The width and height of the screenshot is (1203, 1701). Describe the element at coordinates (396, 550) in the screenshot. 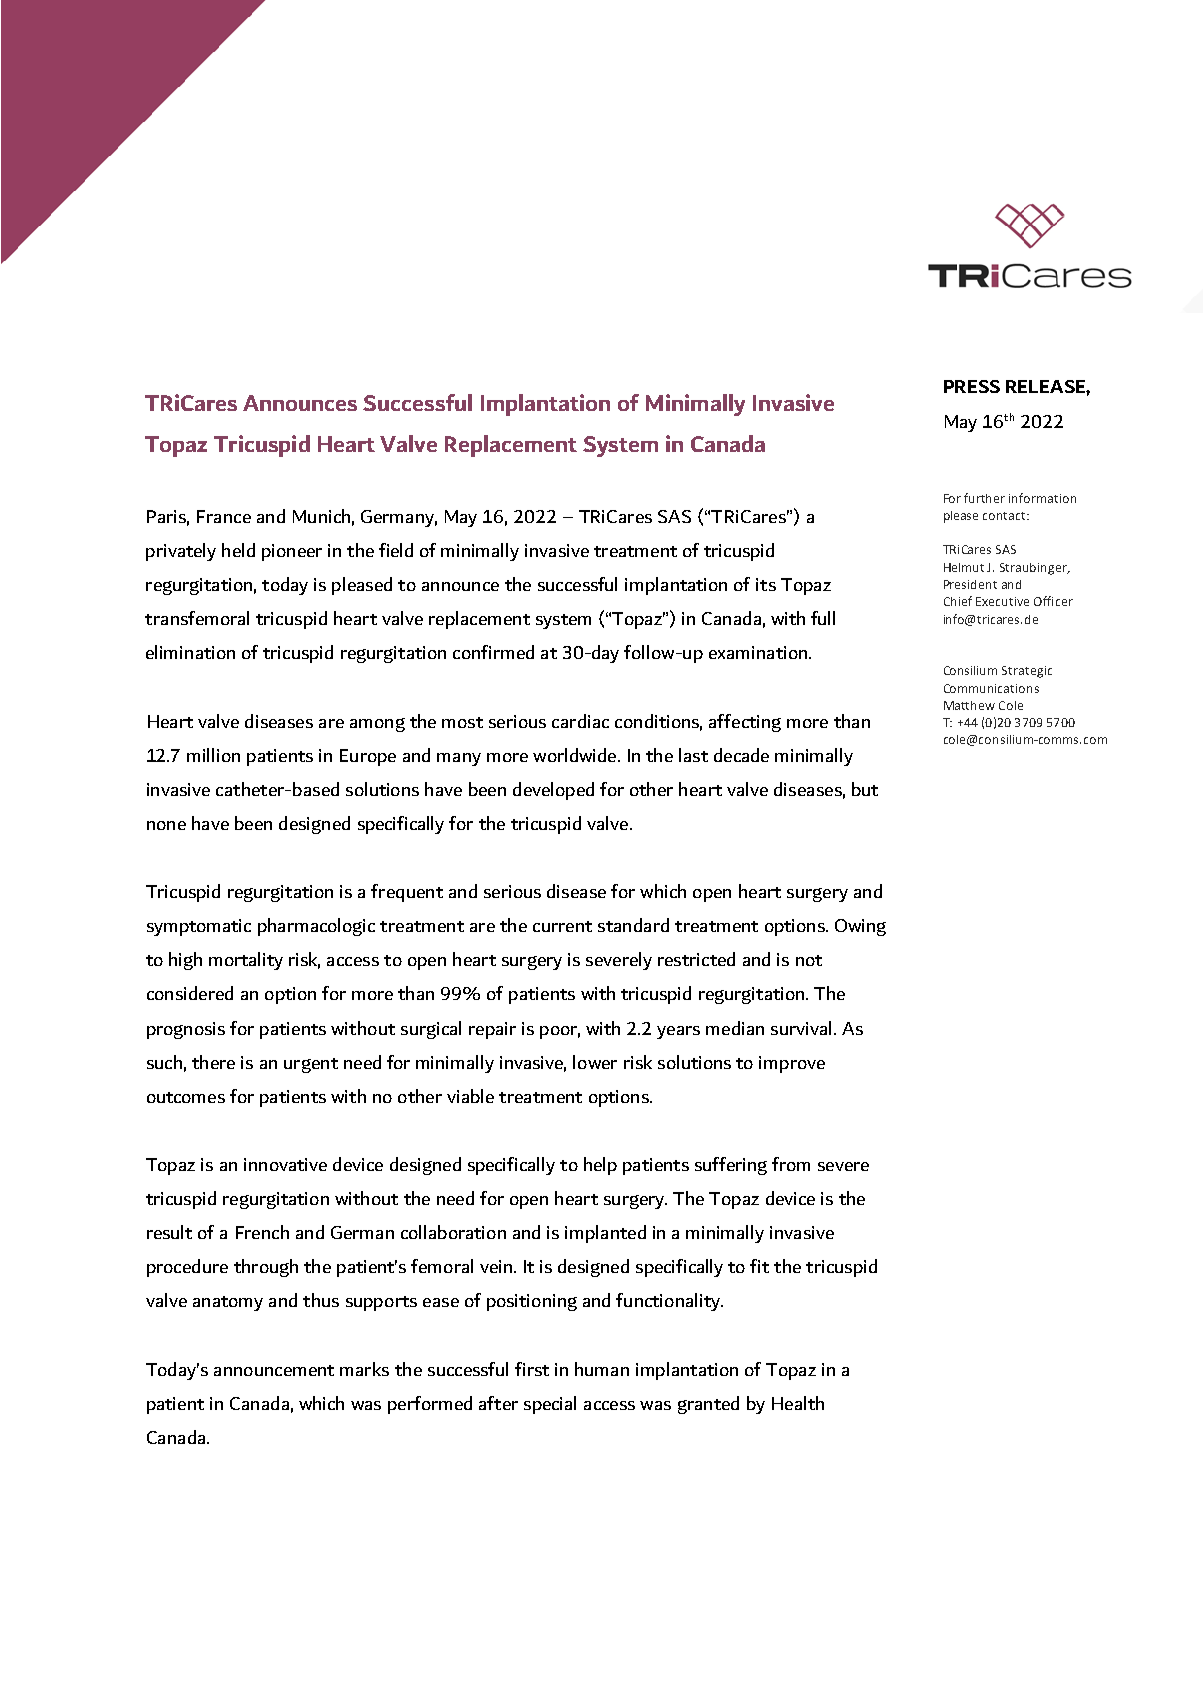

I see `field` at that location.
